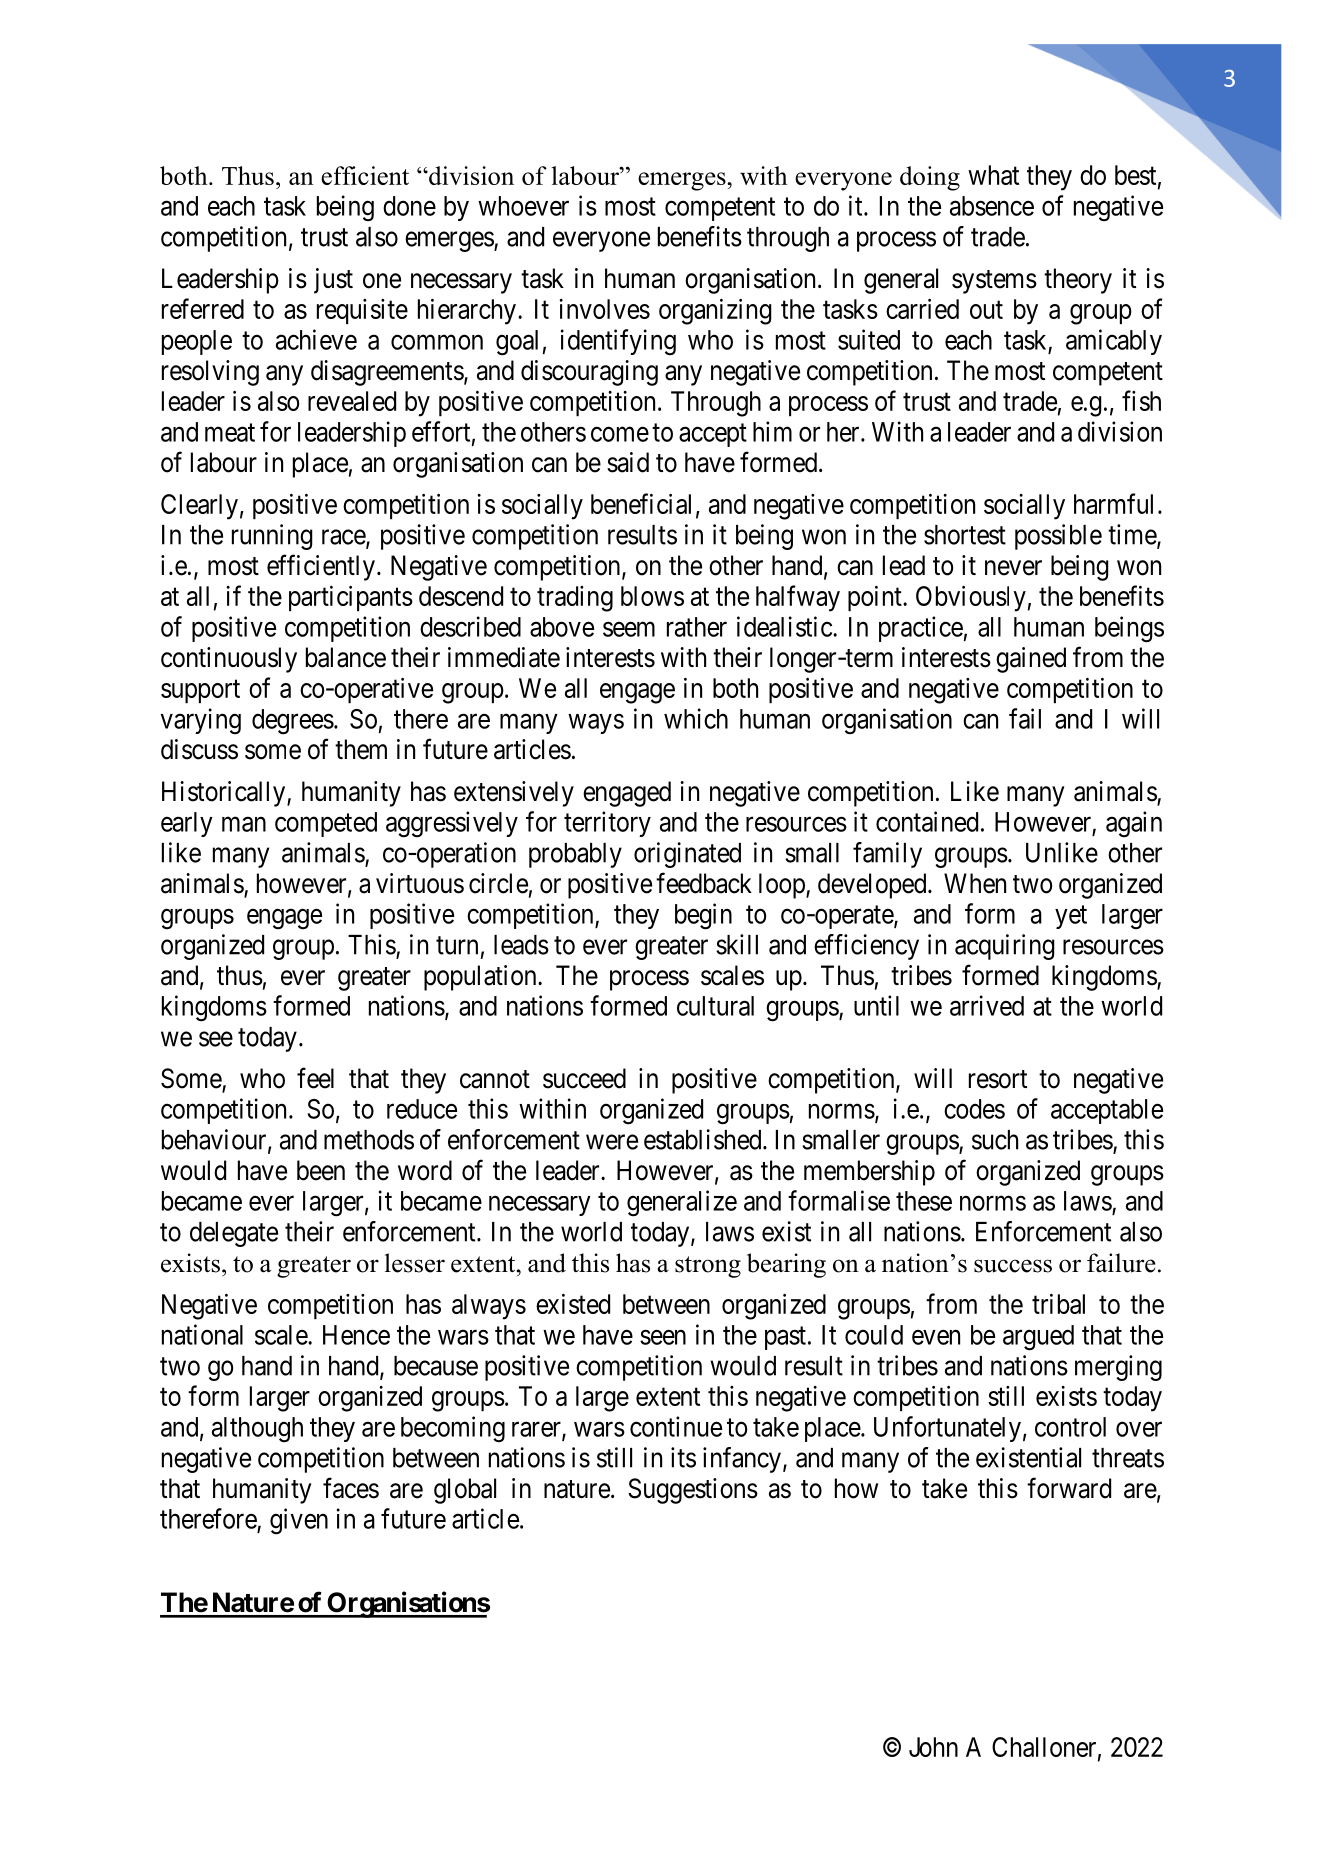 Image resolution: width=1323 pixels, height=1871 pixels. Describe the element at coordinates (1013, 1266) in the screenshot. I see `success` at that location.
